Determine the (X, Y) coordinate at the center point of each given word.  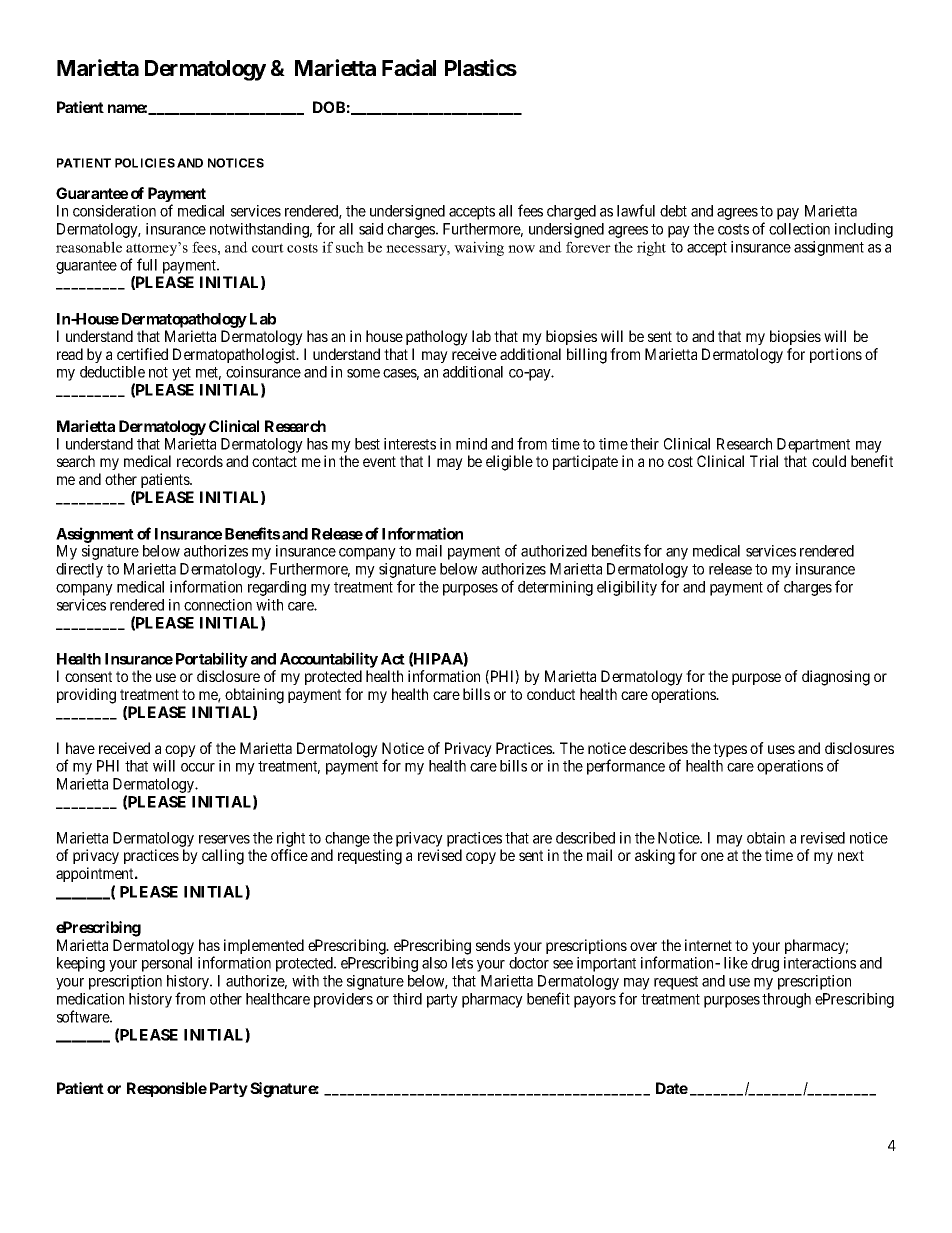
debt (673, 211)
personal (167, 964)
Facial (409, 67)
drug (765, 964)
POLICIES (145, 163)
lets (462, 963)
